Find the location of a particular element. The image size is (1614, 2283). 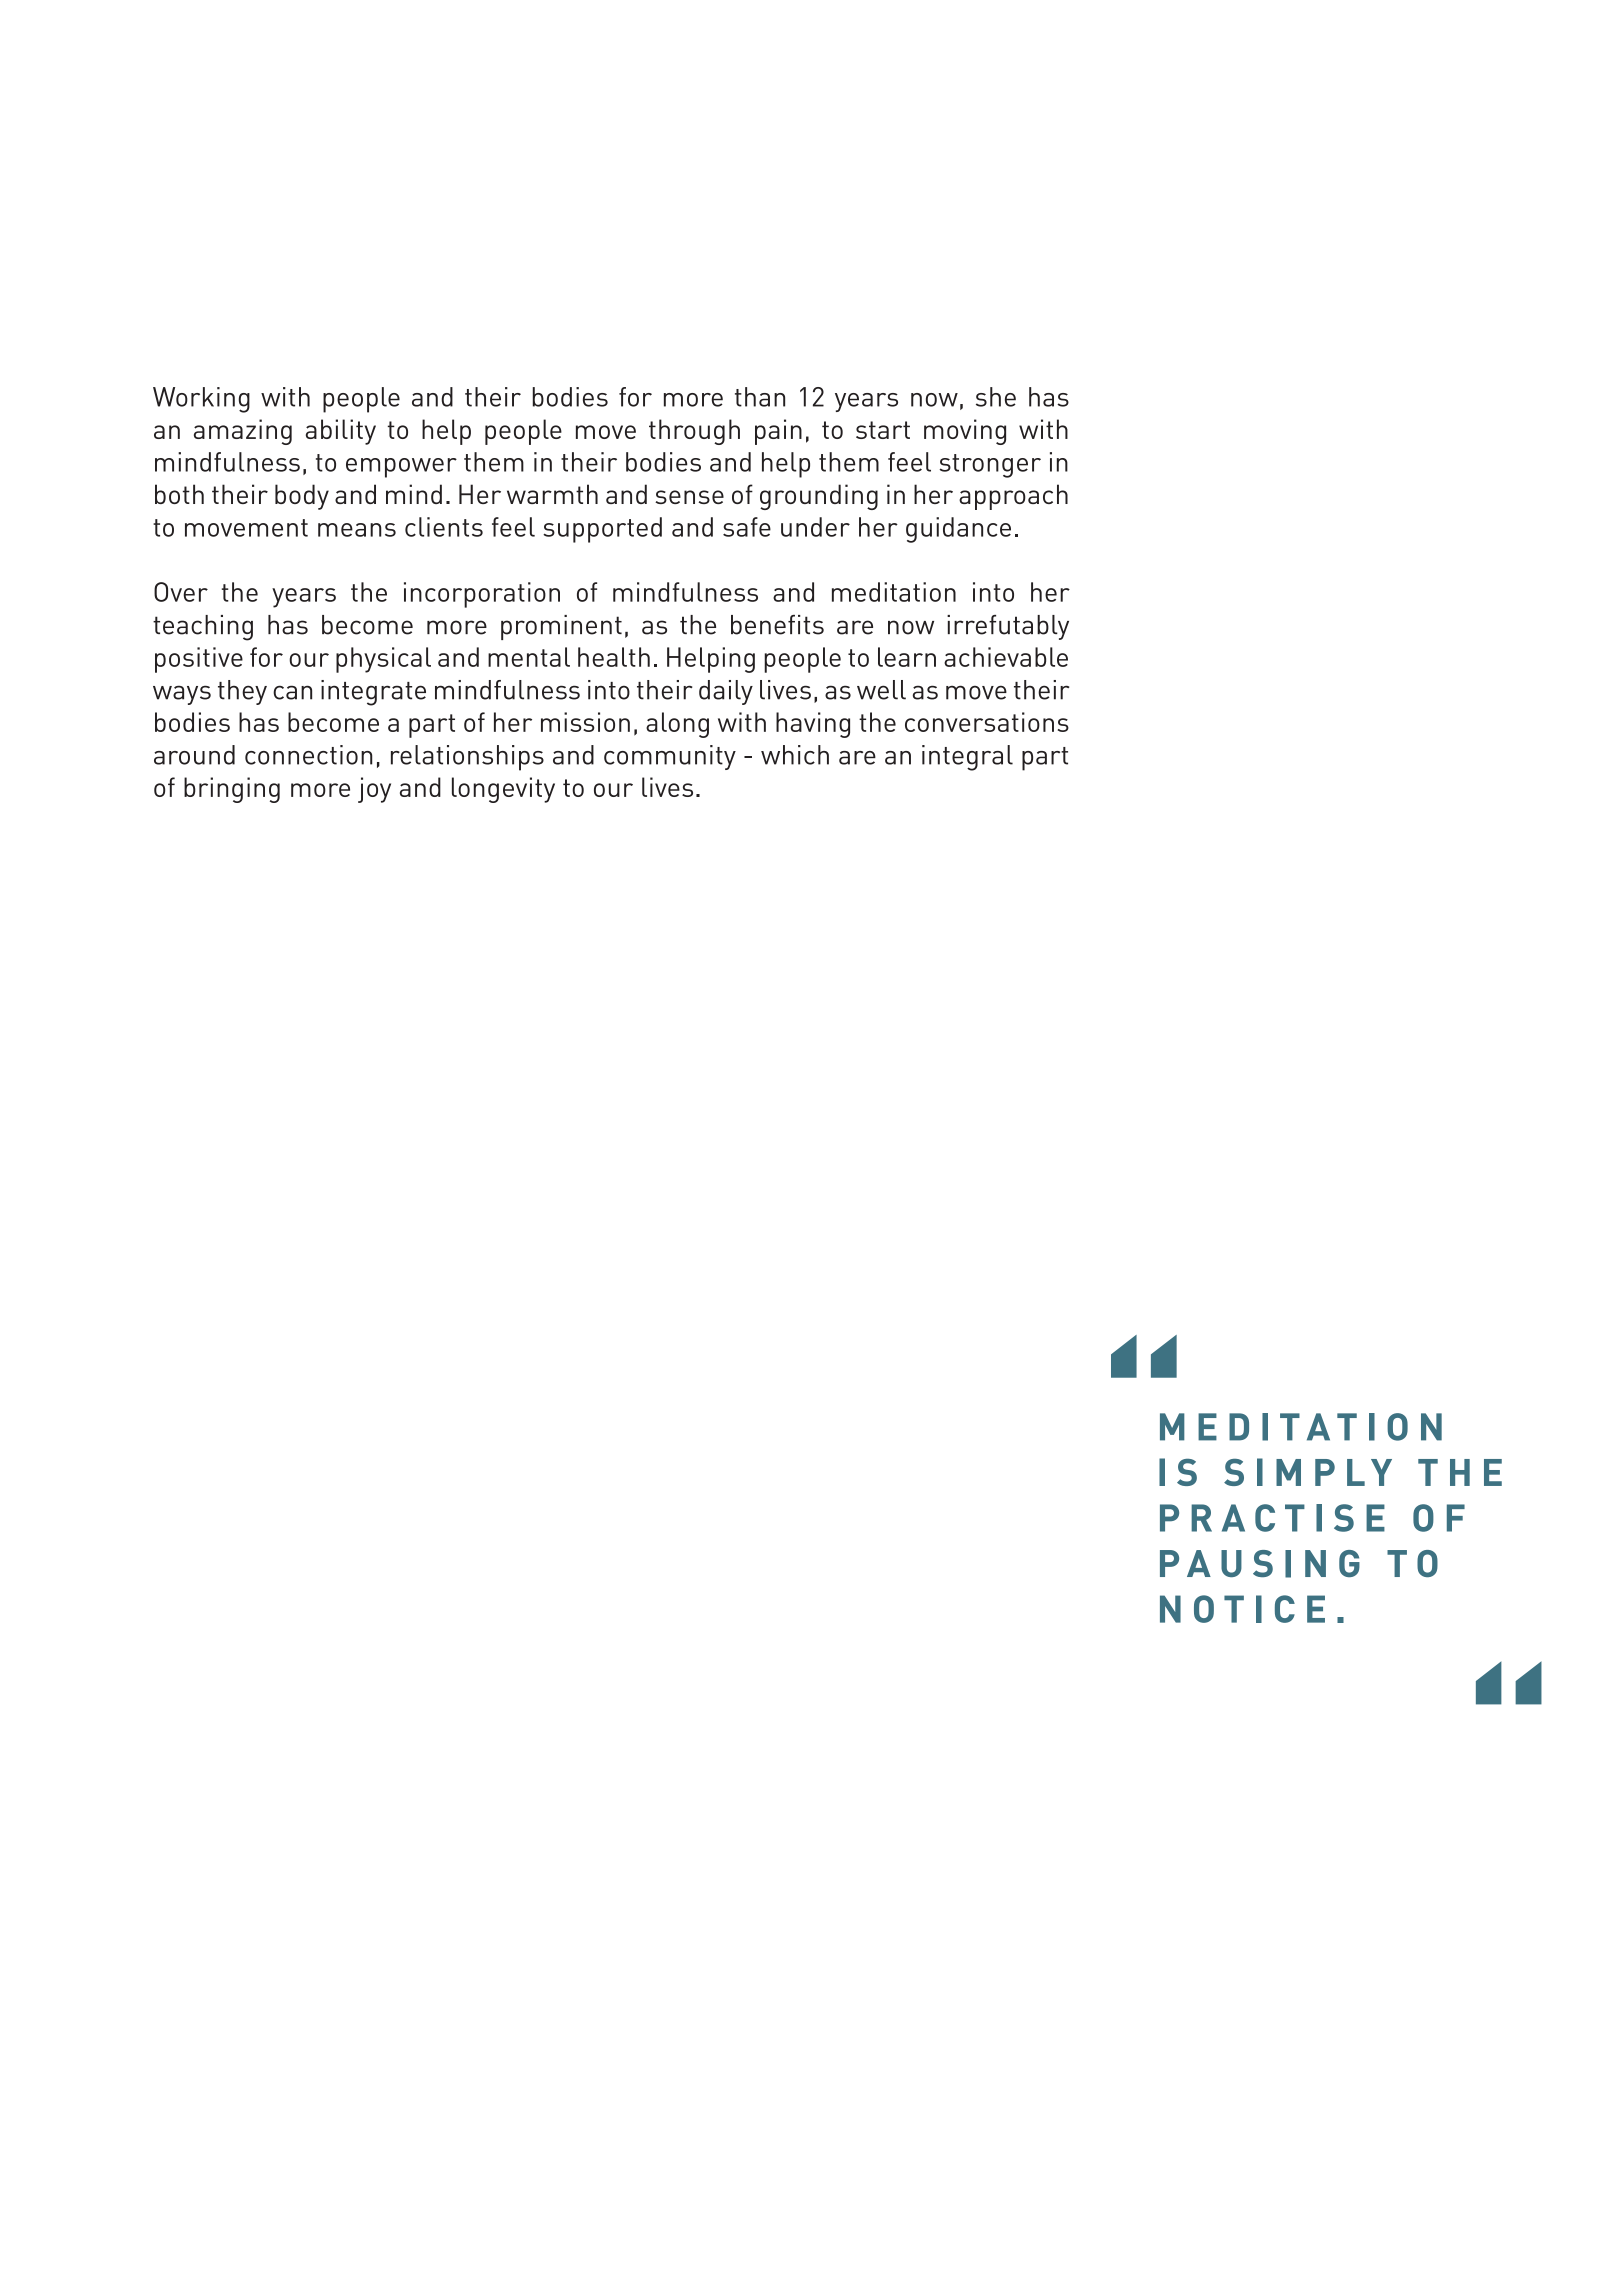

she is located at coordinates (996, 397).
